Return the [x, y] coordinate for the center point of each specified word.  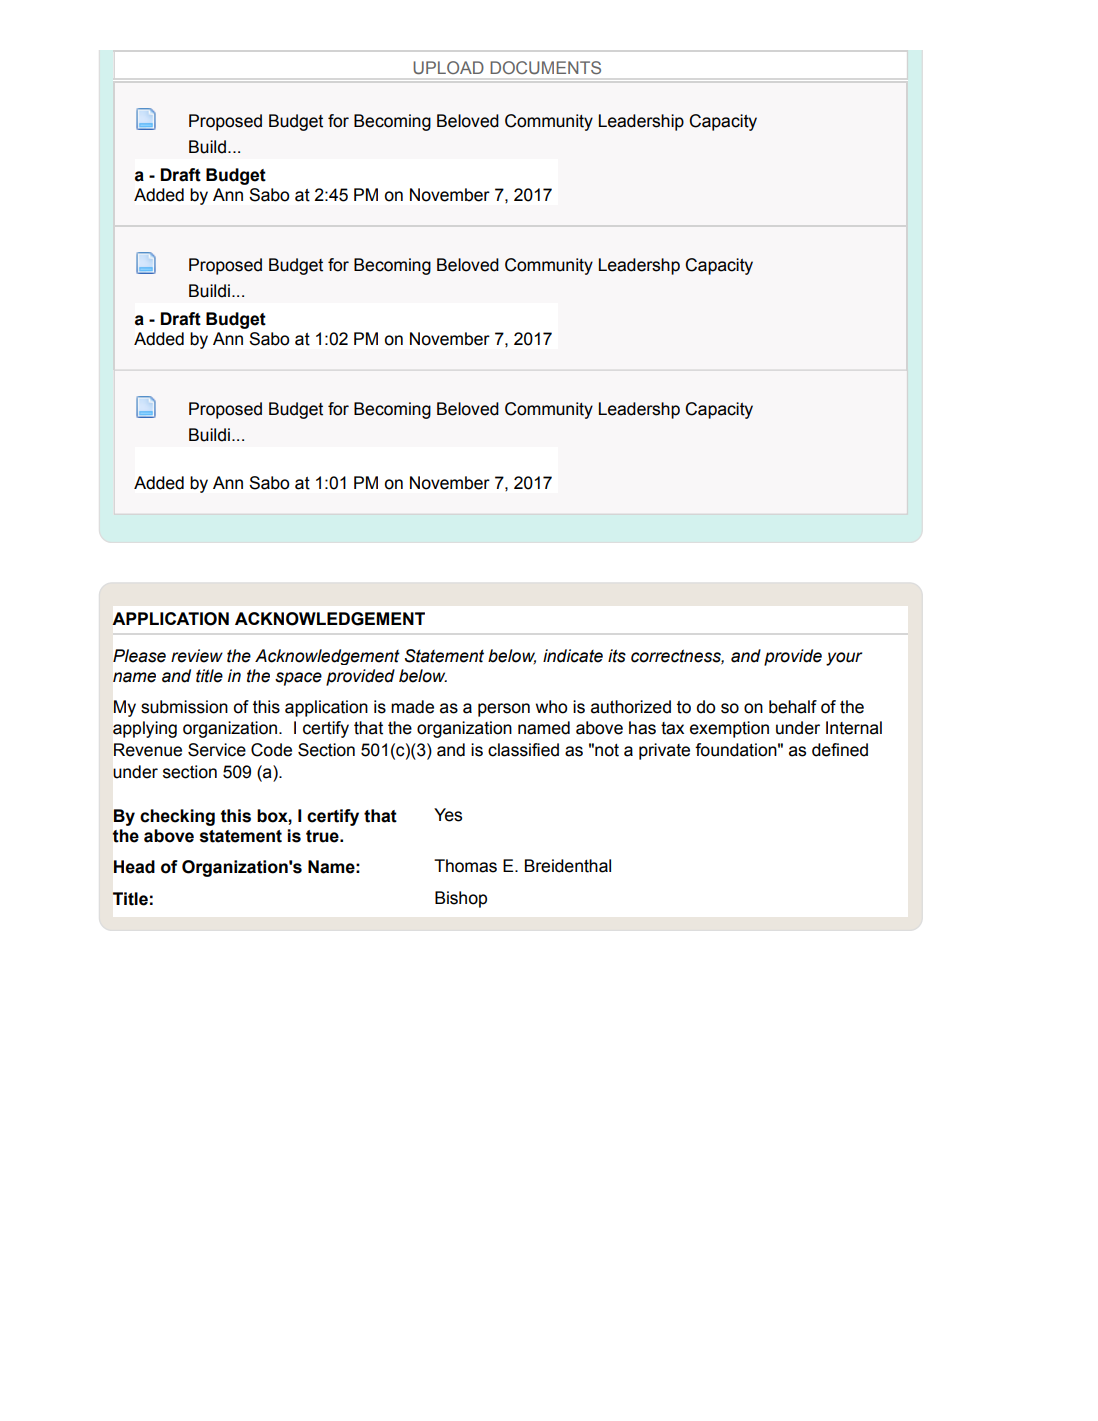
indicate [573, 656]
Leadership [641, 122]
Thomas [465, 866]
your [844, 659]
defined [840, 750]
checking [177, 817]
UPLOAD [448, 67]
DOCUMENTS [545, 67]
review [197, 656]
